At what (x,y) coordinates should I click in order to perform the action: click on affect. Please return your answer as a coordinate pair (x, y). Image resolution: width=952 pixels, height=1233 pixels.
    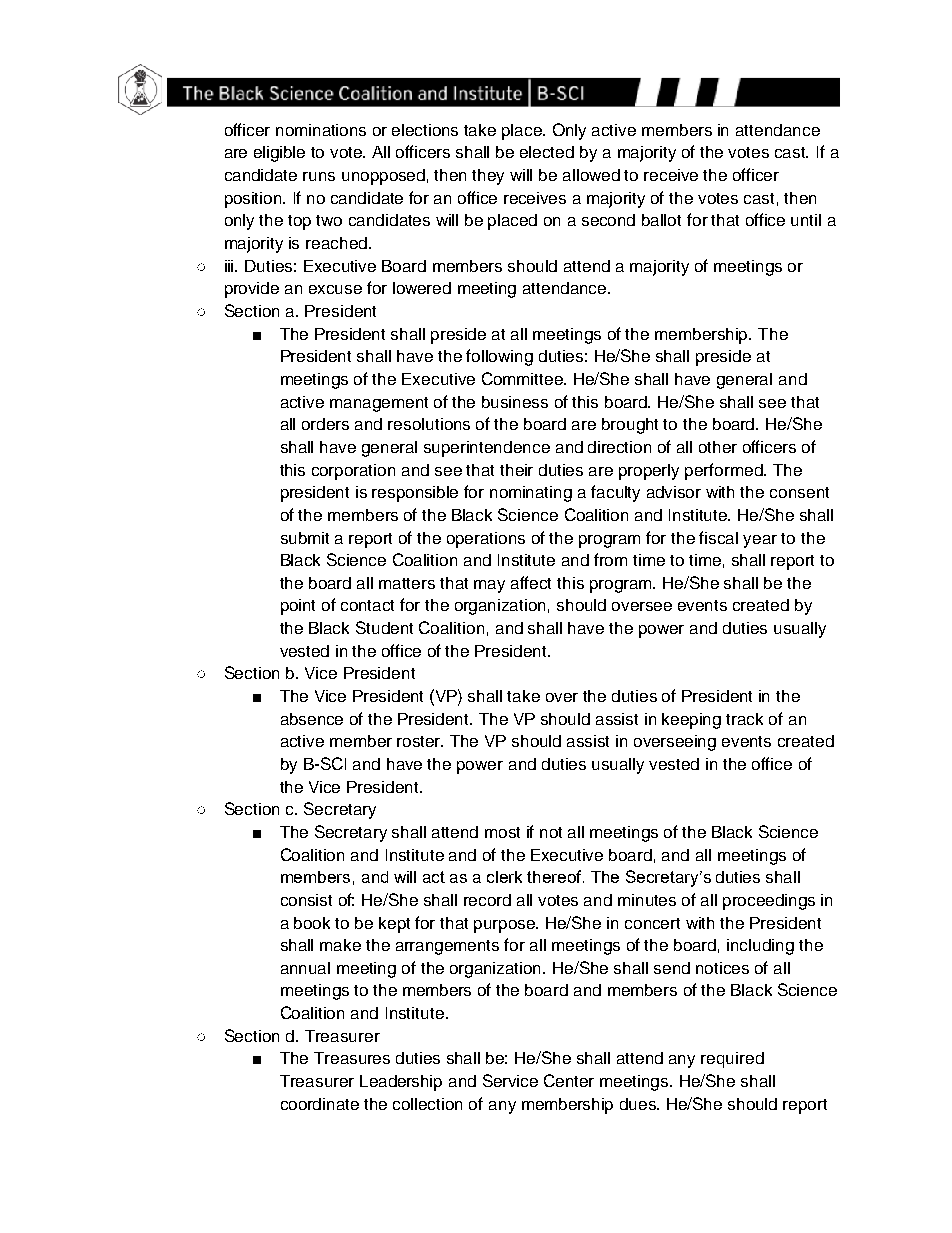
    Looking at the image, I should click on (531, 582).
